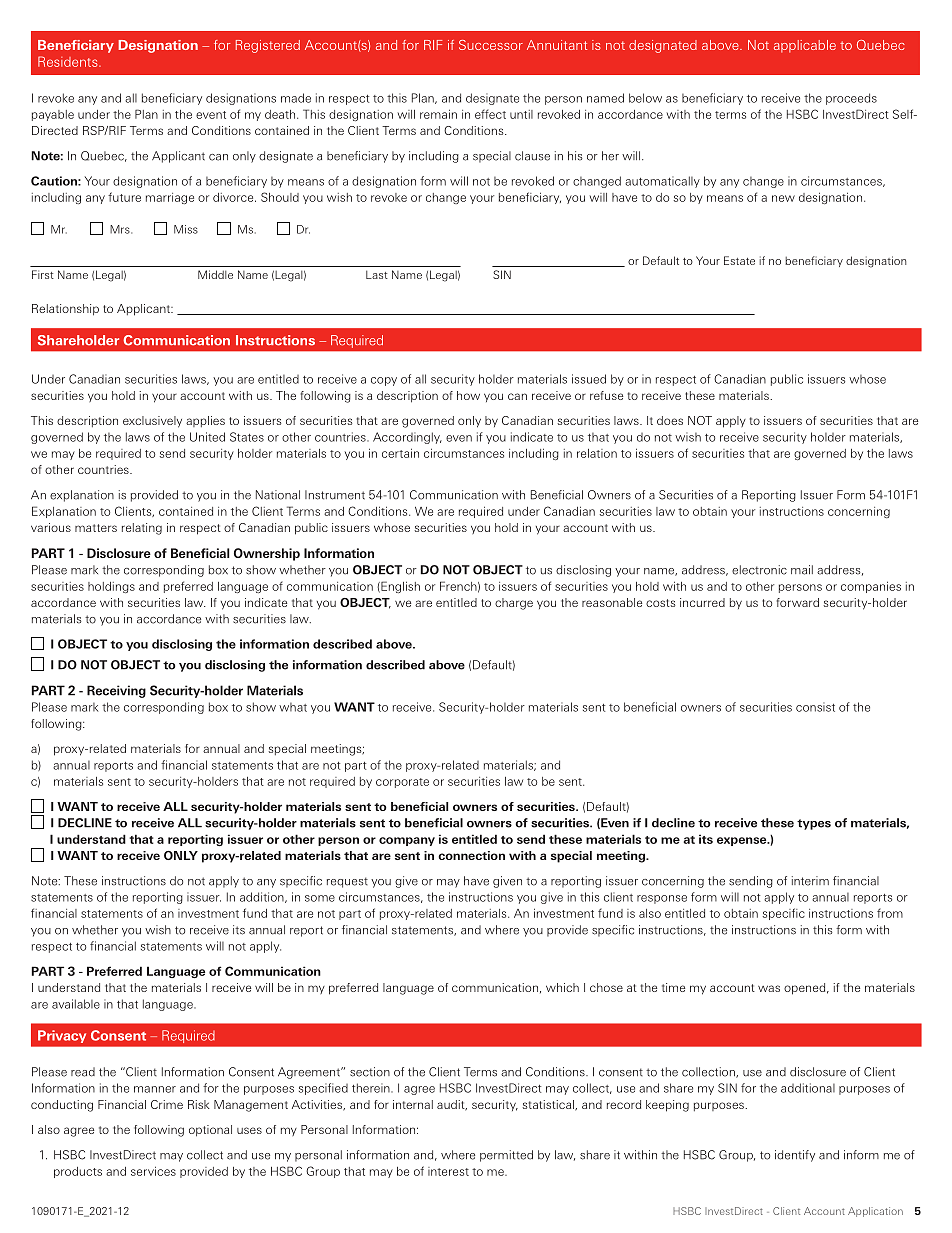 The image size is (952, 1233). I want to click on connection, so click(471, 855).
